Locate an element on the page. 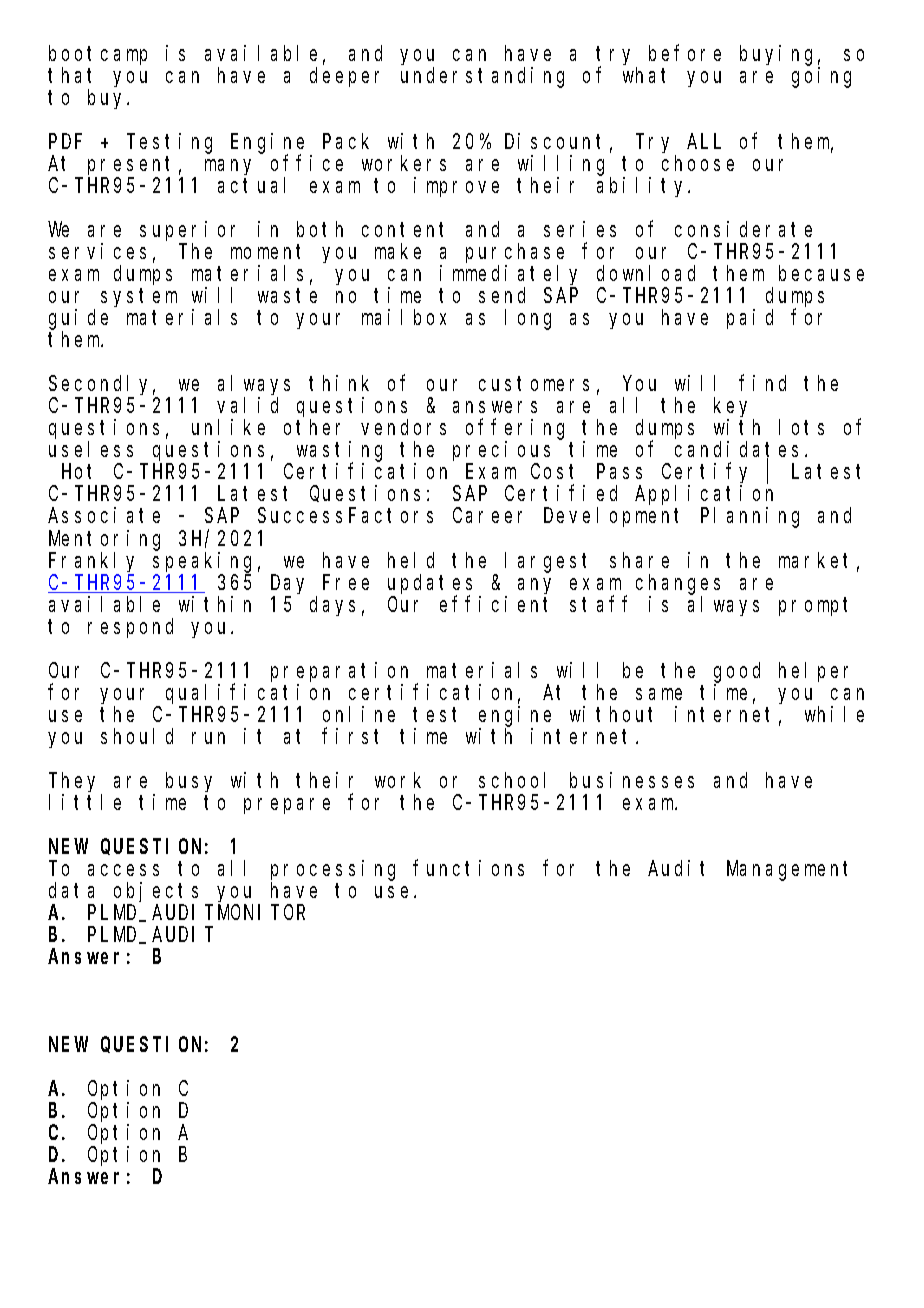 This page has height=1308, width=924. updates is located at coordinates (430, 585).
